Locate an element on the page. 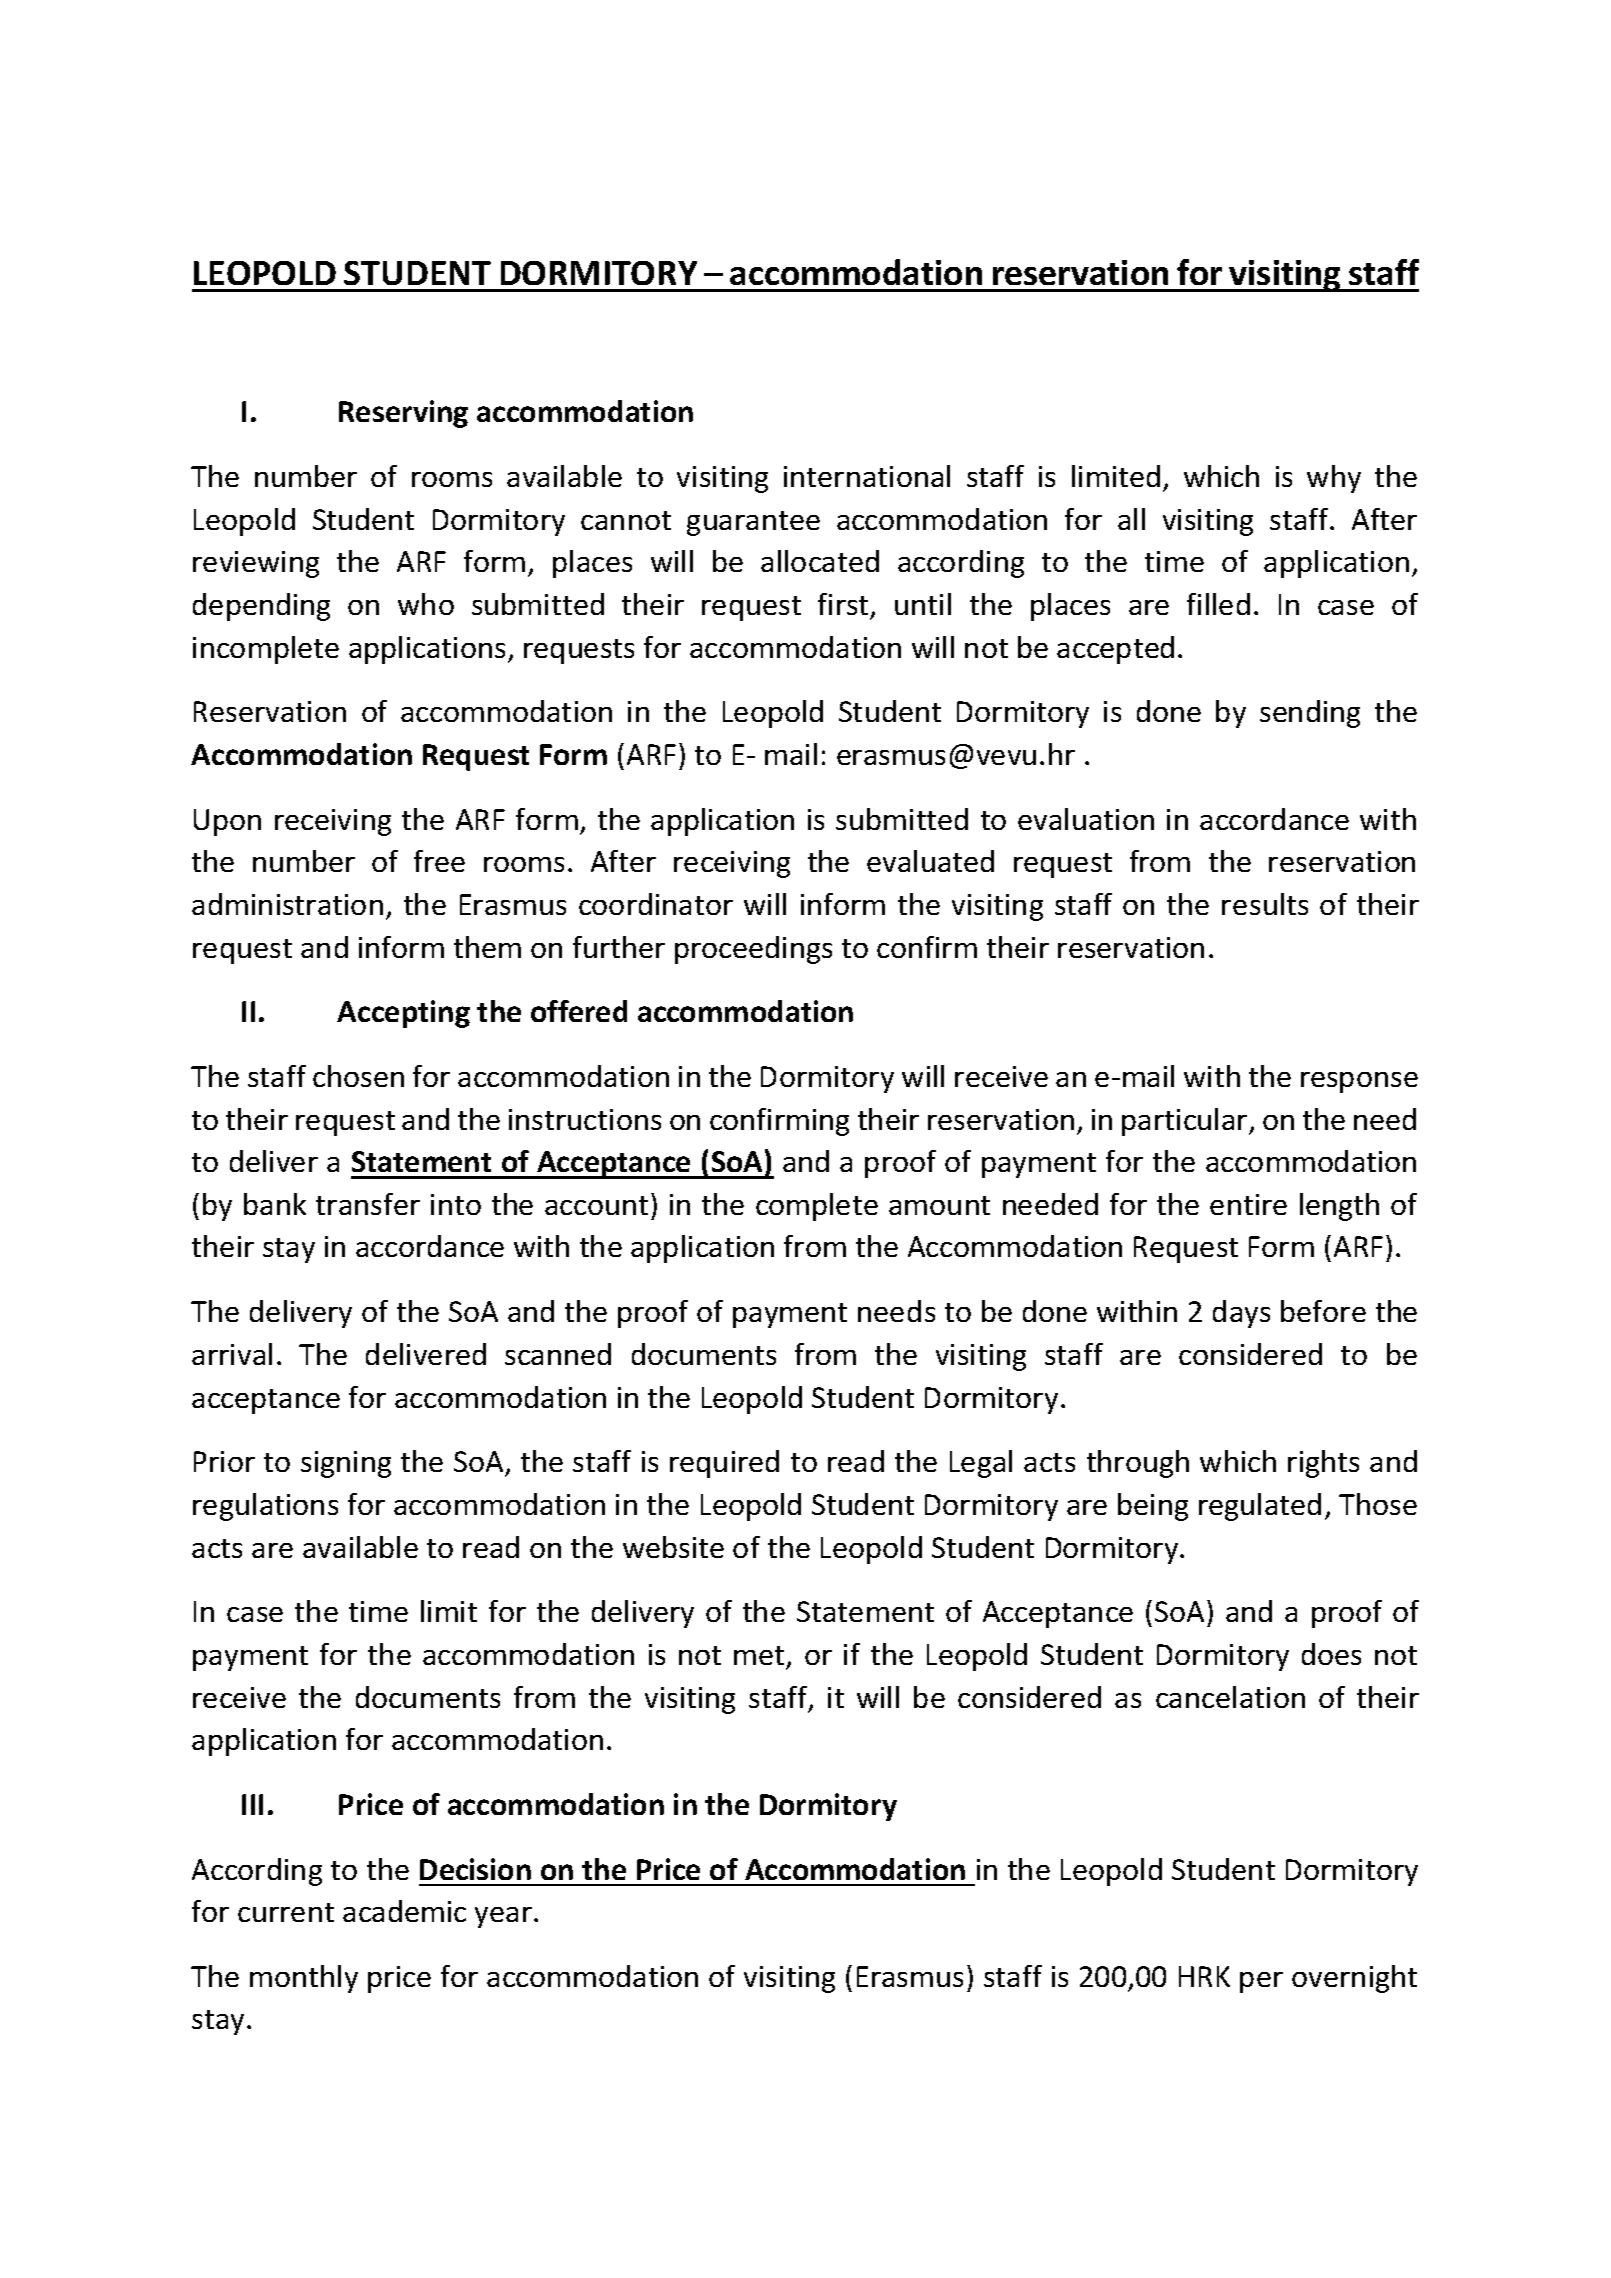  transfer is located at coordinates (368, 1204).
